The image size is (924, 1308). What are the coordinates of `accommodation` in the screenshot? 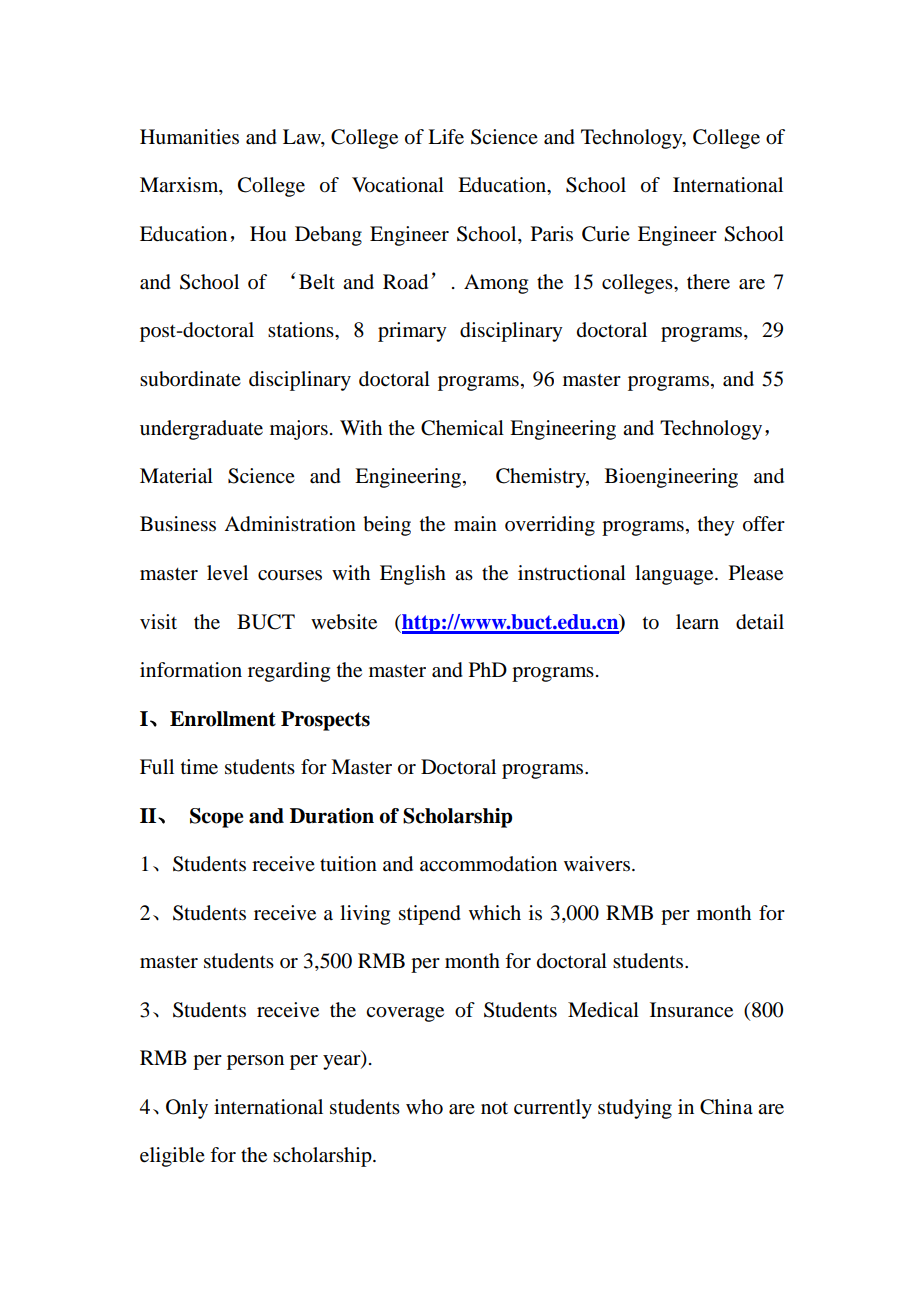 It's located at (488, 864).
